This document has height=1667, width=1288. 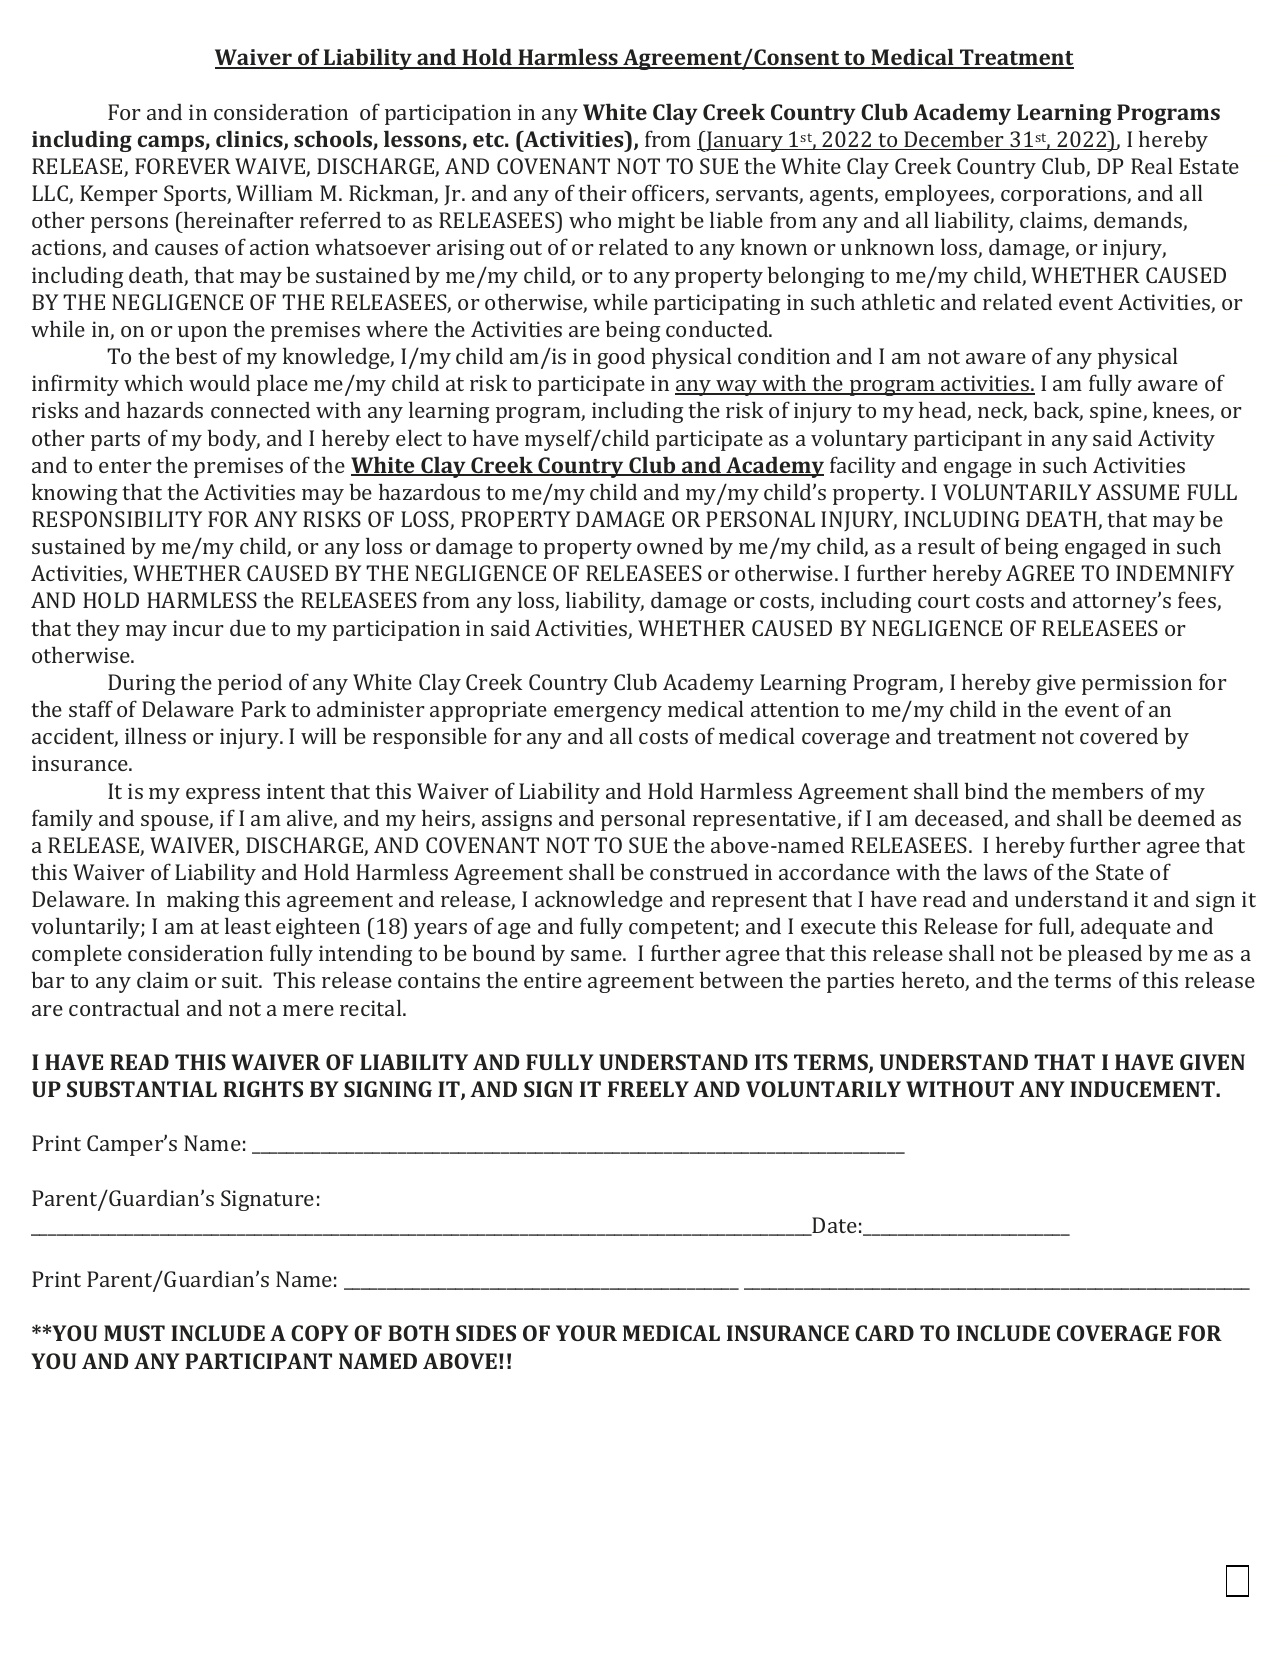 What do you see at coordinates (699, 871) in the document?
I see `construed` at bounding box center [699, 871].
